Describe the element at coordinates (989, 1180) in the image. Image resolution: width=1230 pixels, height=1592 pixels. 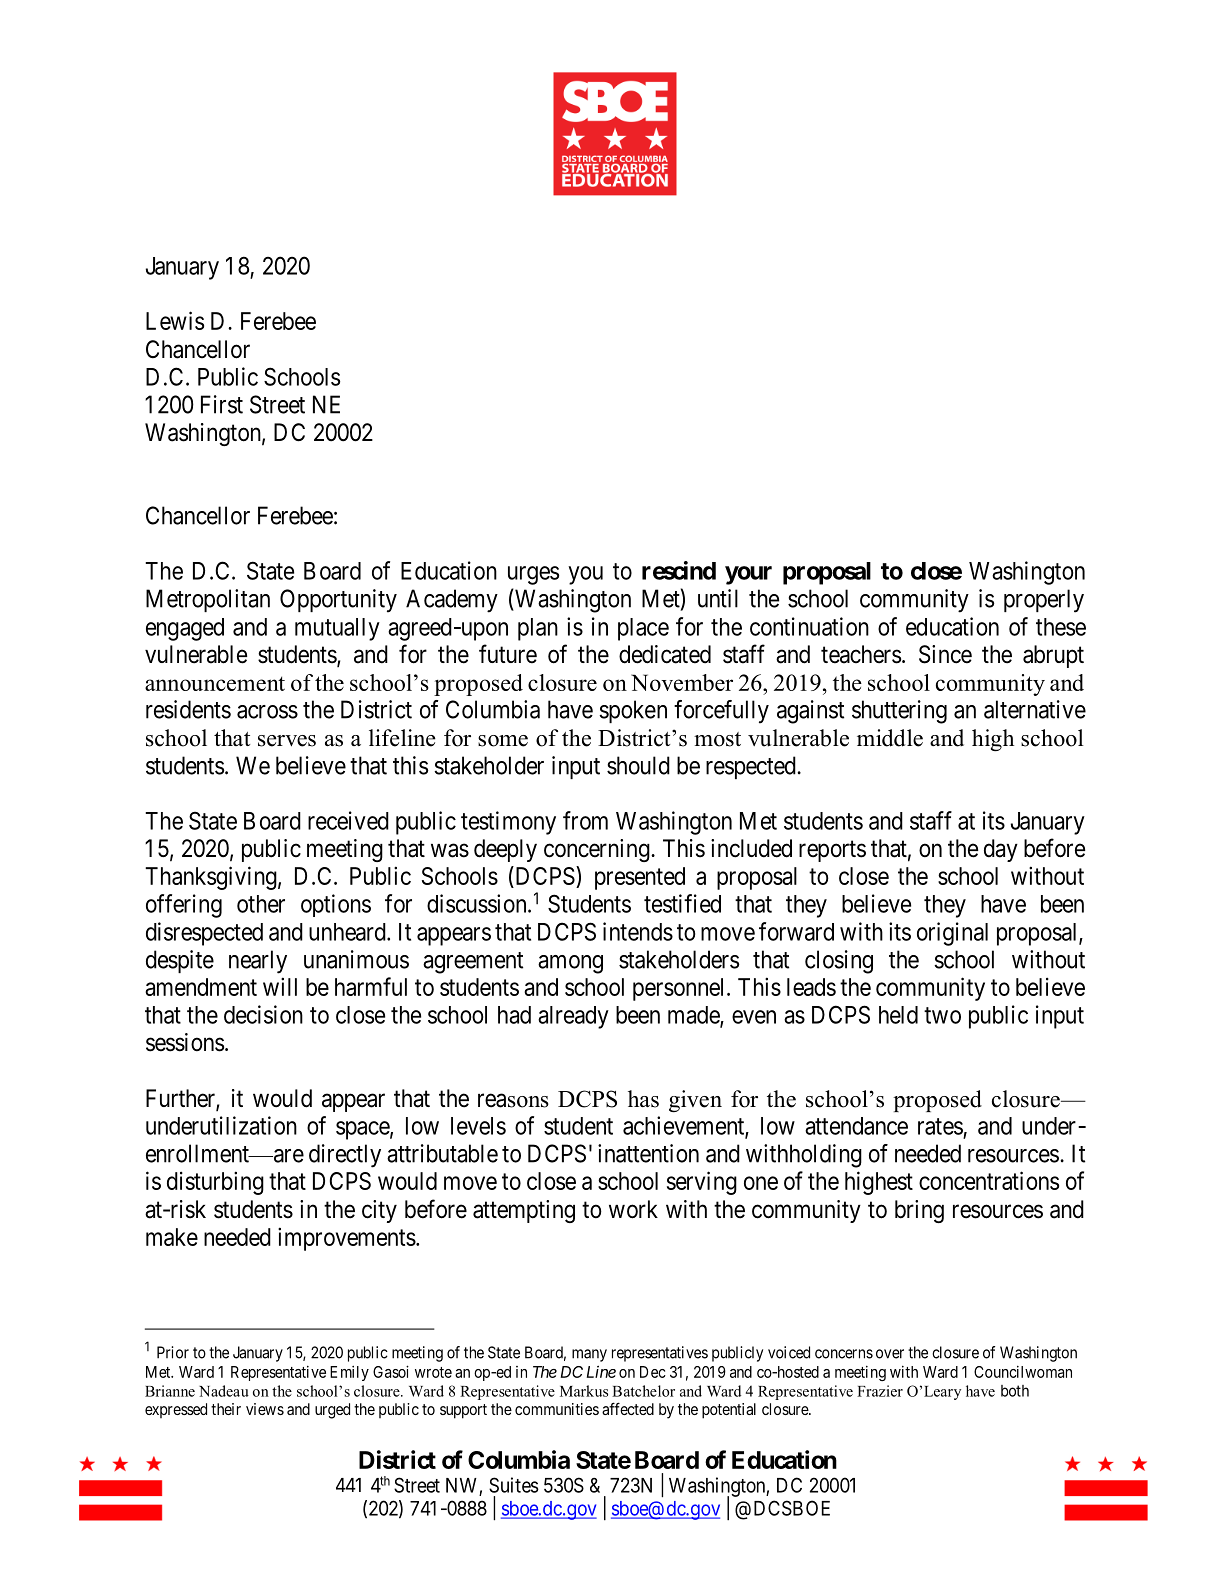
I see `concentrations` at that location.
